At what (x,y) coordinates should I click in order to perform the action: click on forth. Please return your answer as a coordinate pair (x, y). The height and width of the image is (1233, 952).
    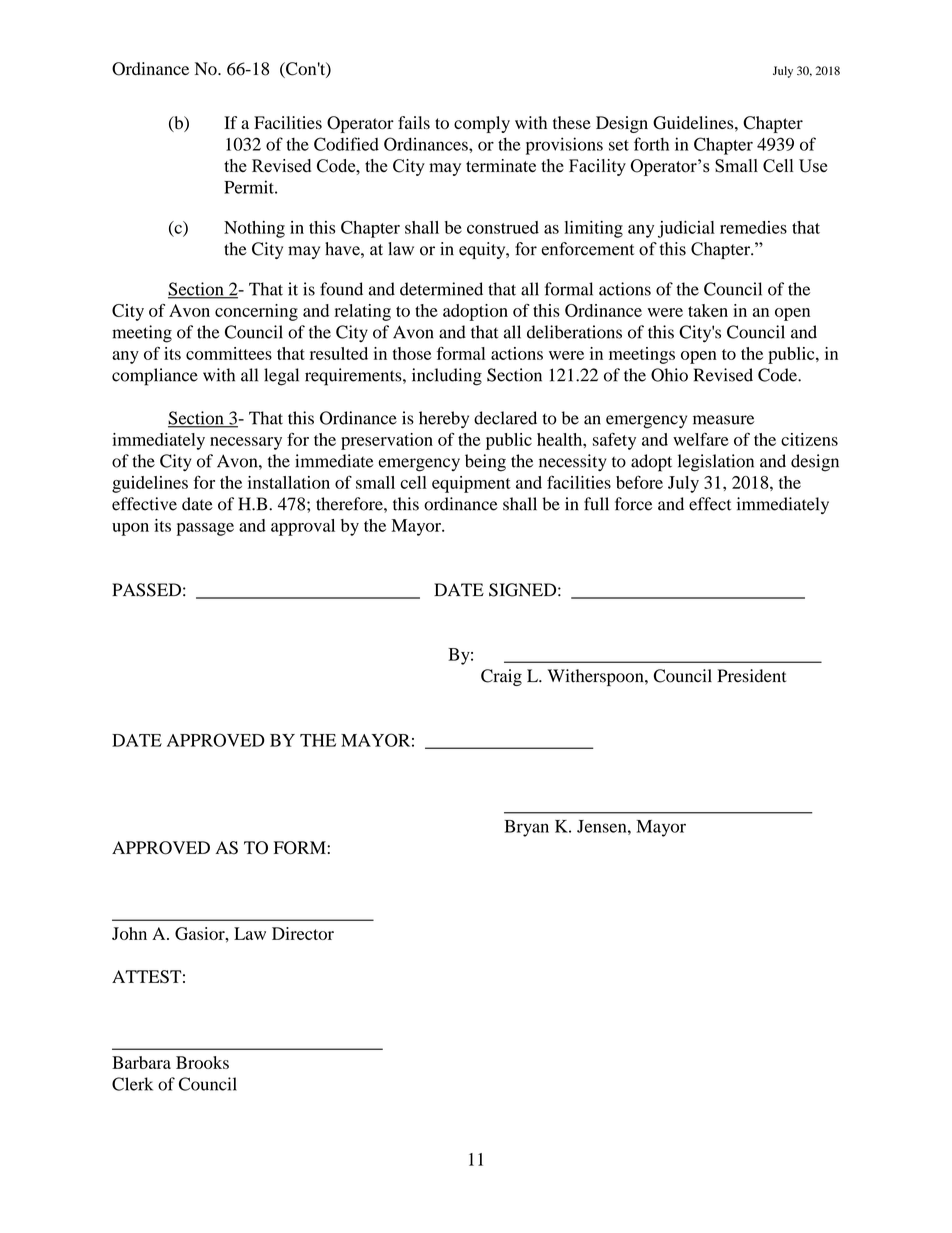
    Looking at the image, I should click on (651, 144).
